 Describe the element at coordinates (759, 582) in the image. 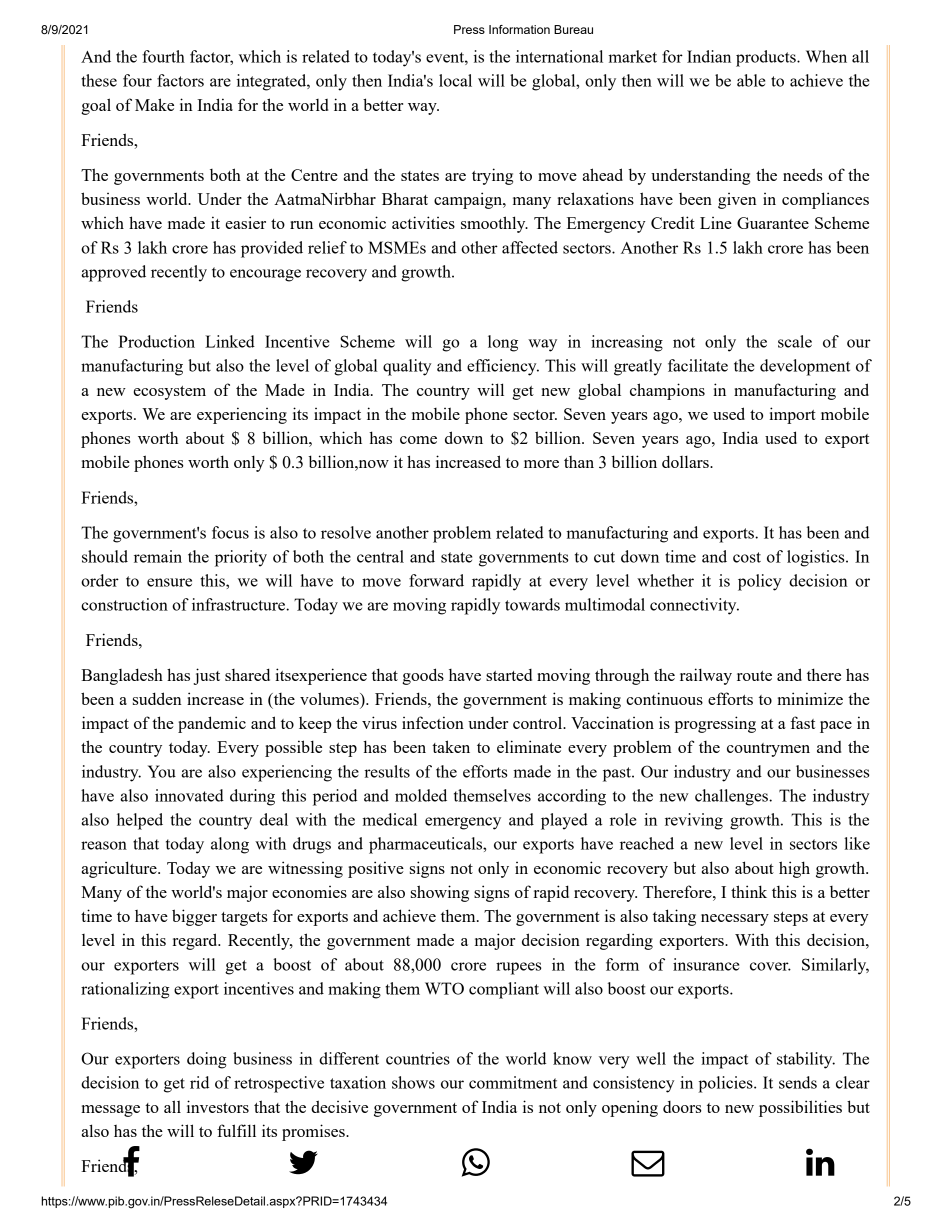

I see `policy` at that location.
